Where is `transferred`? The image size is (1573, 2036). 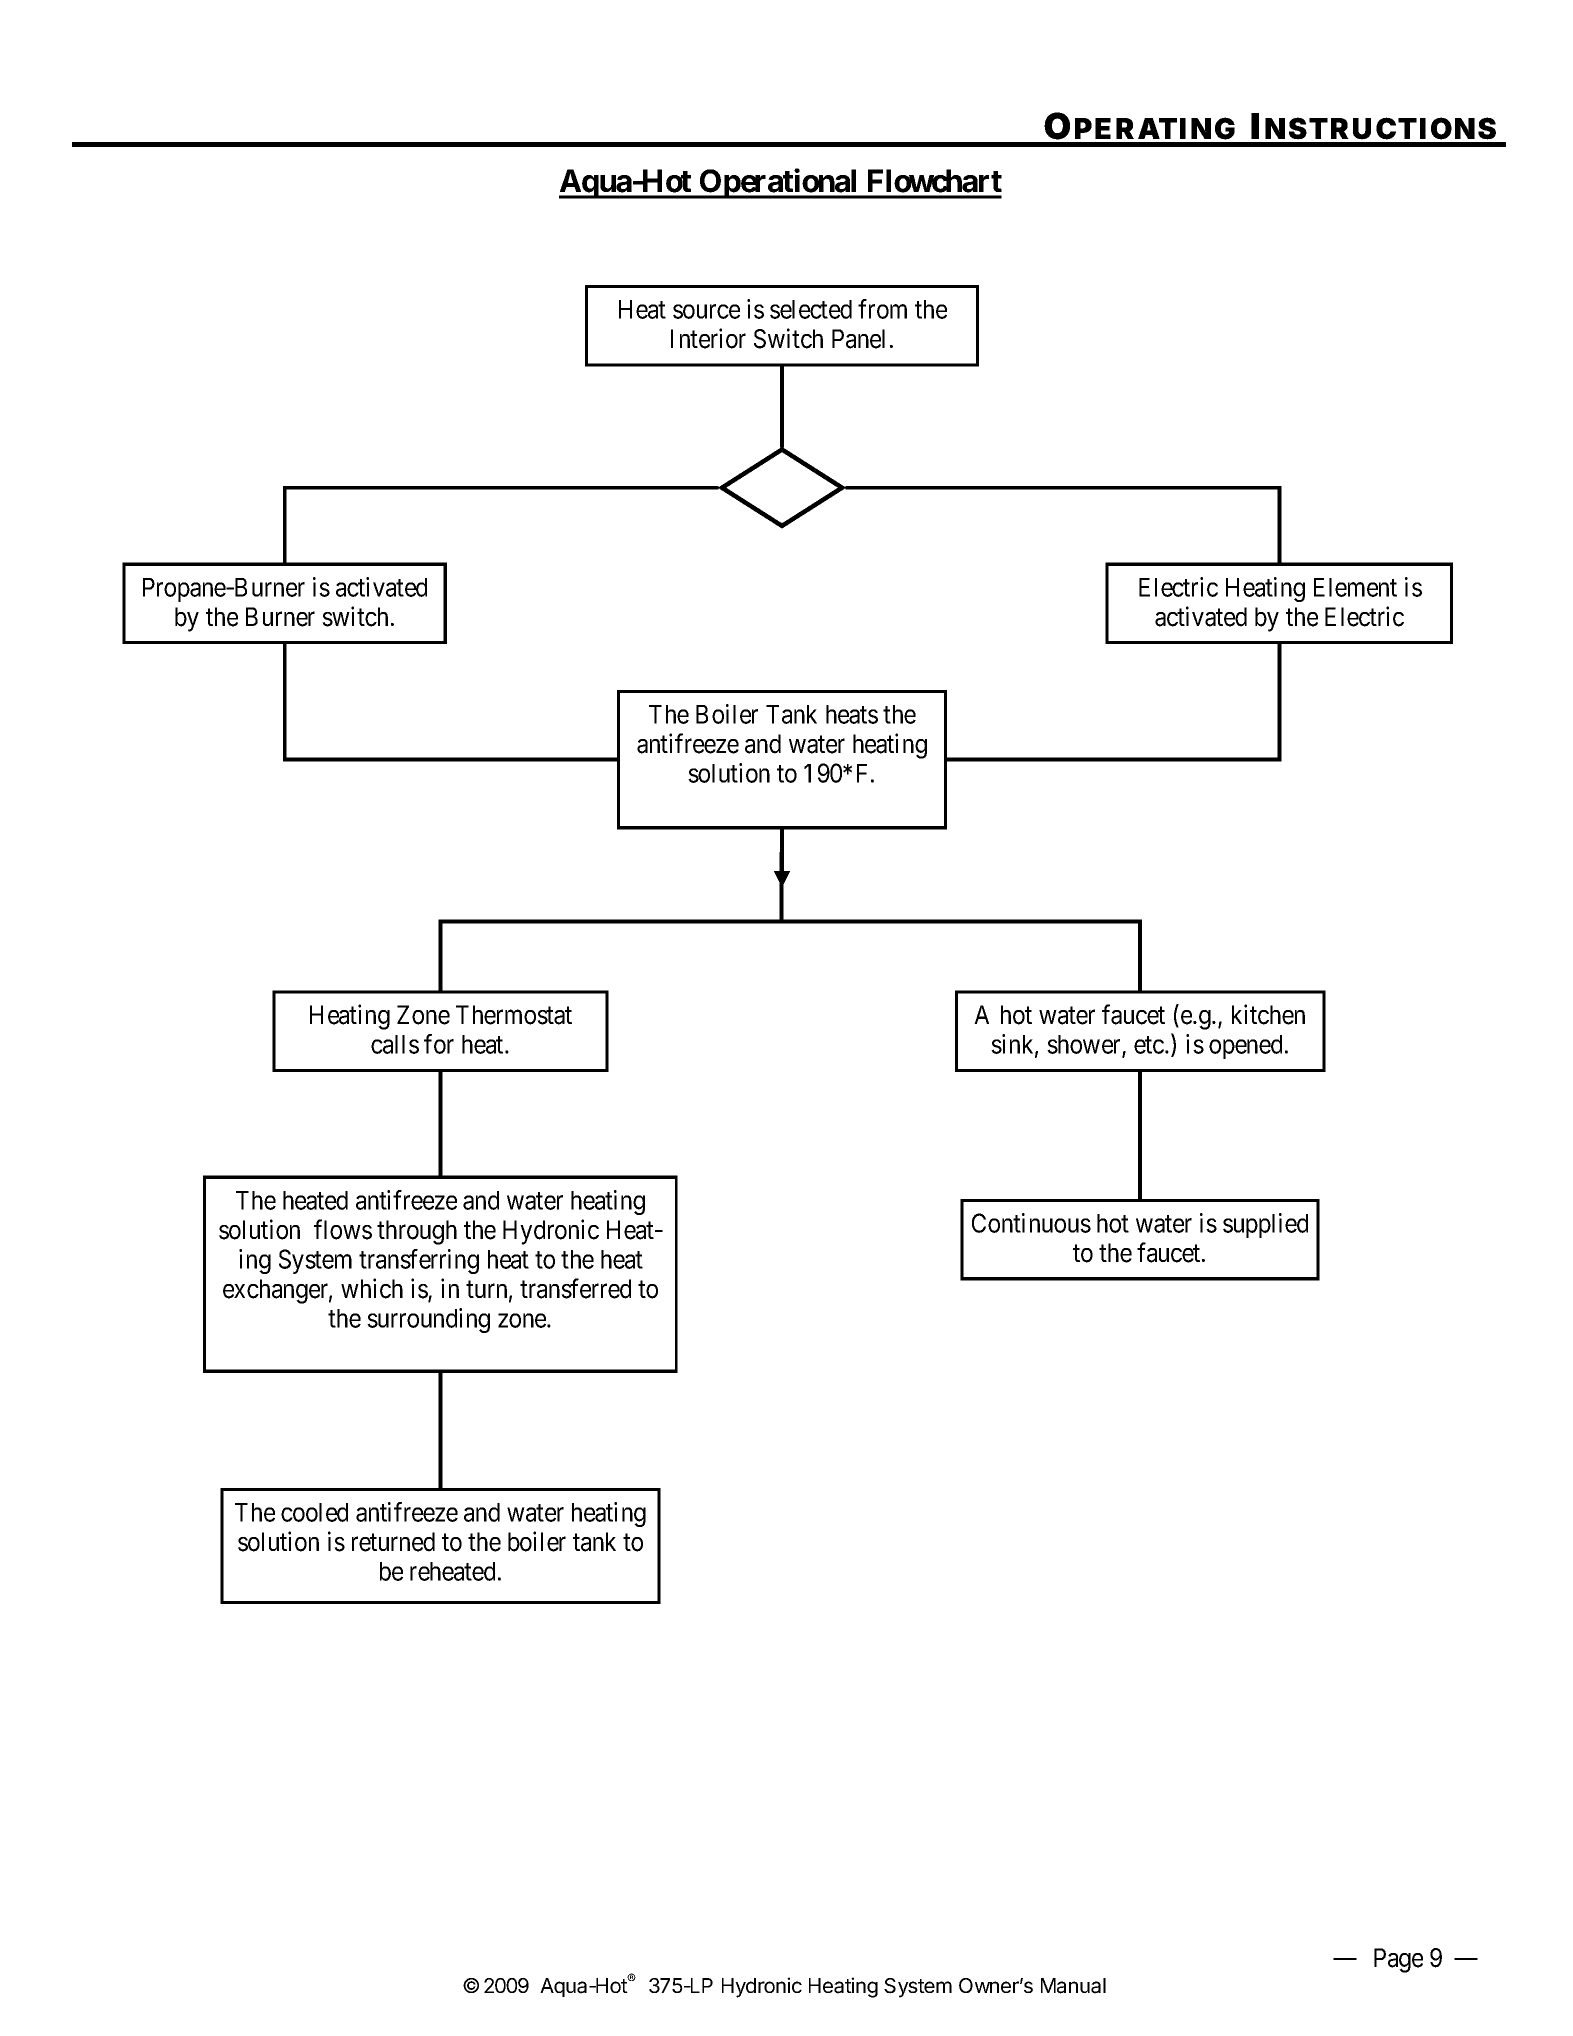
transferred is located at coordinates (575, 1288).
